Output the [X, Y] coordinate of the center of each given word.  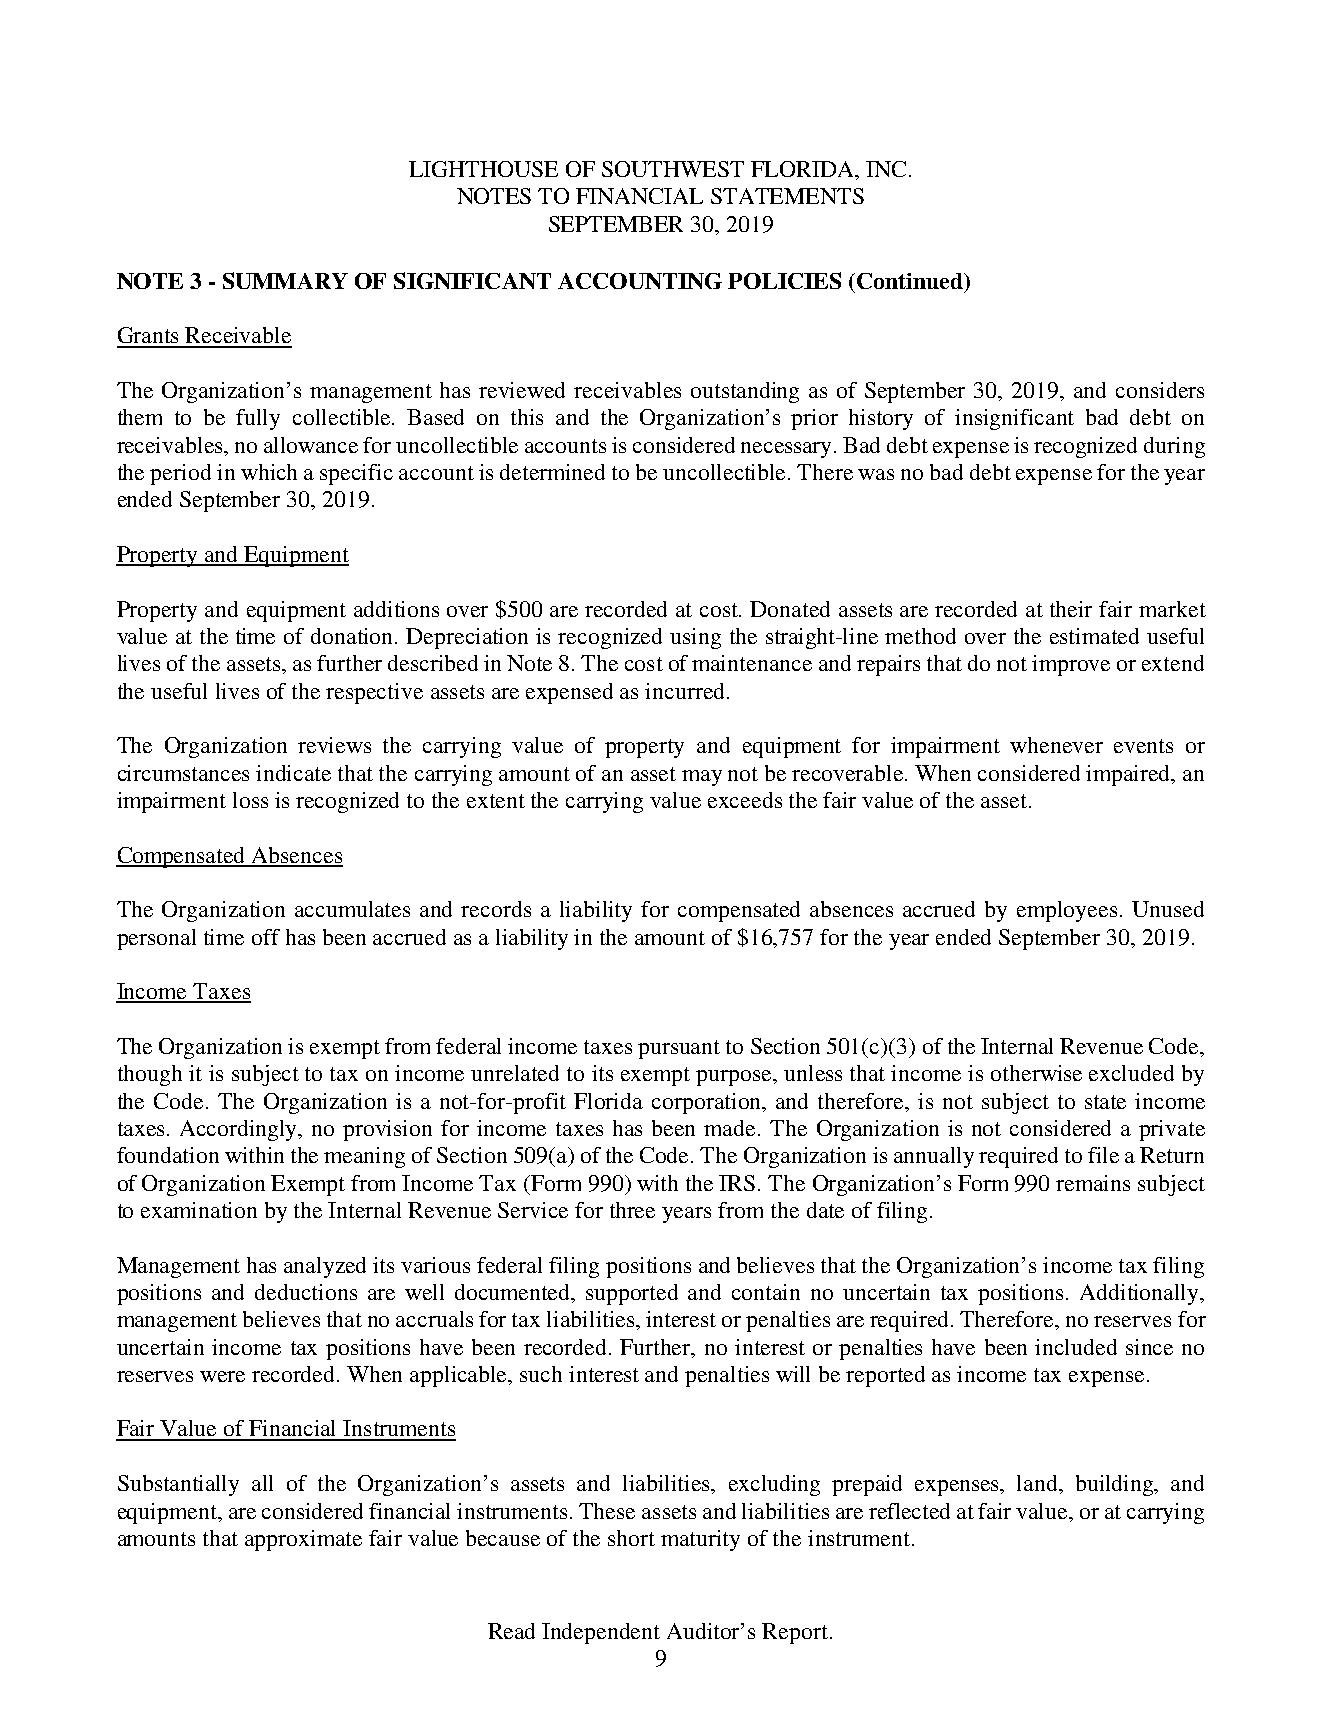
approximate [303, 1540]
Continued [911, 281]
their [1071, 609]
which [269, 472]
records [496, 909]
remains [1093, 1183]
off [266, 937]
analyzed [325, 1267]
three [632, 1210]
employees [1067, 911]
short [631, 1538]
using [695, 638]
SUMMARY [285, 280]
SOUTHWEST [673, 169]
